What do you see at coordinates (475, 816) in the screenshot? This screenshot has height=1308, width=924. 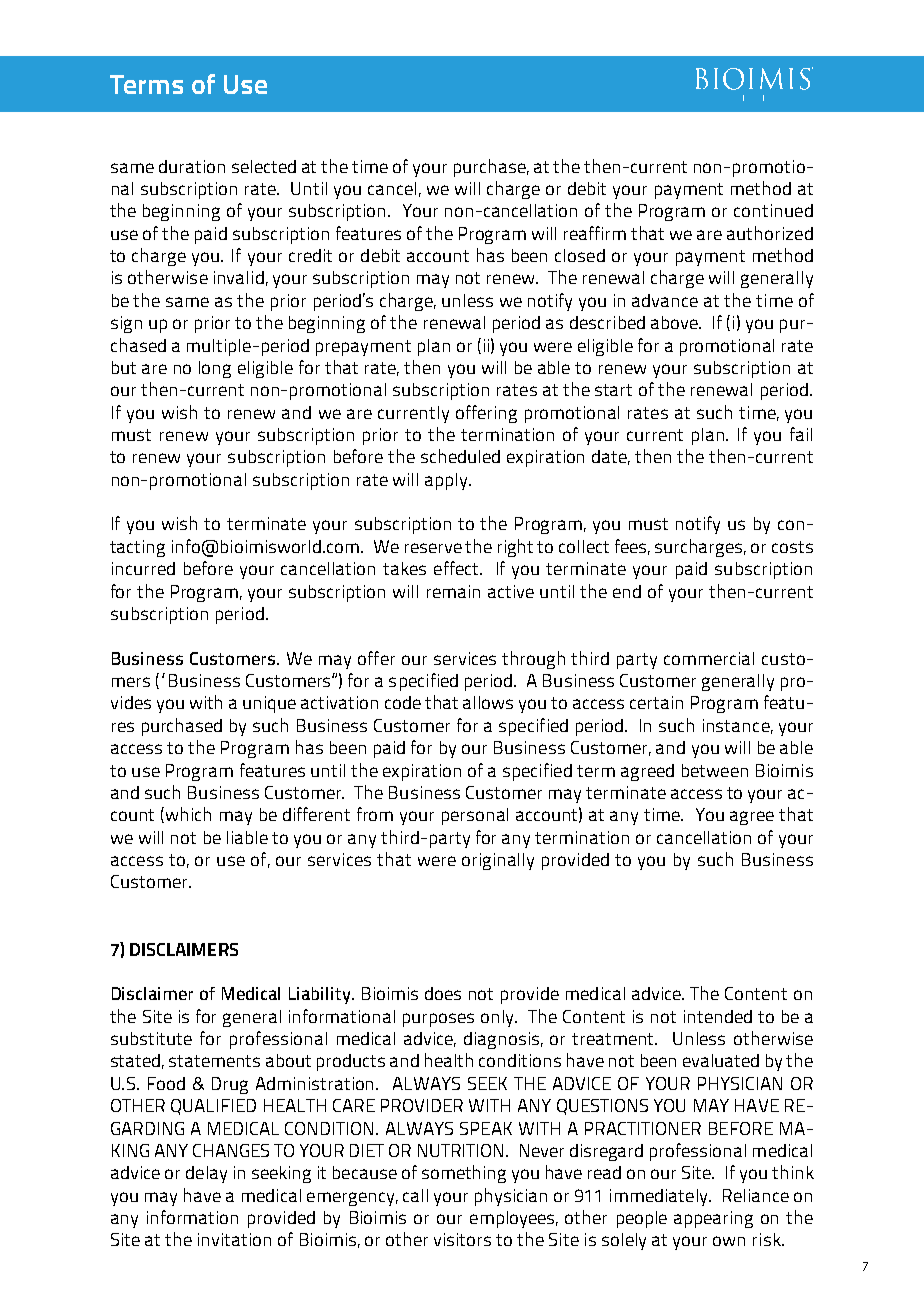 I see `personal` at bounding box center [475, 816].
